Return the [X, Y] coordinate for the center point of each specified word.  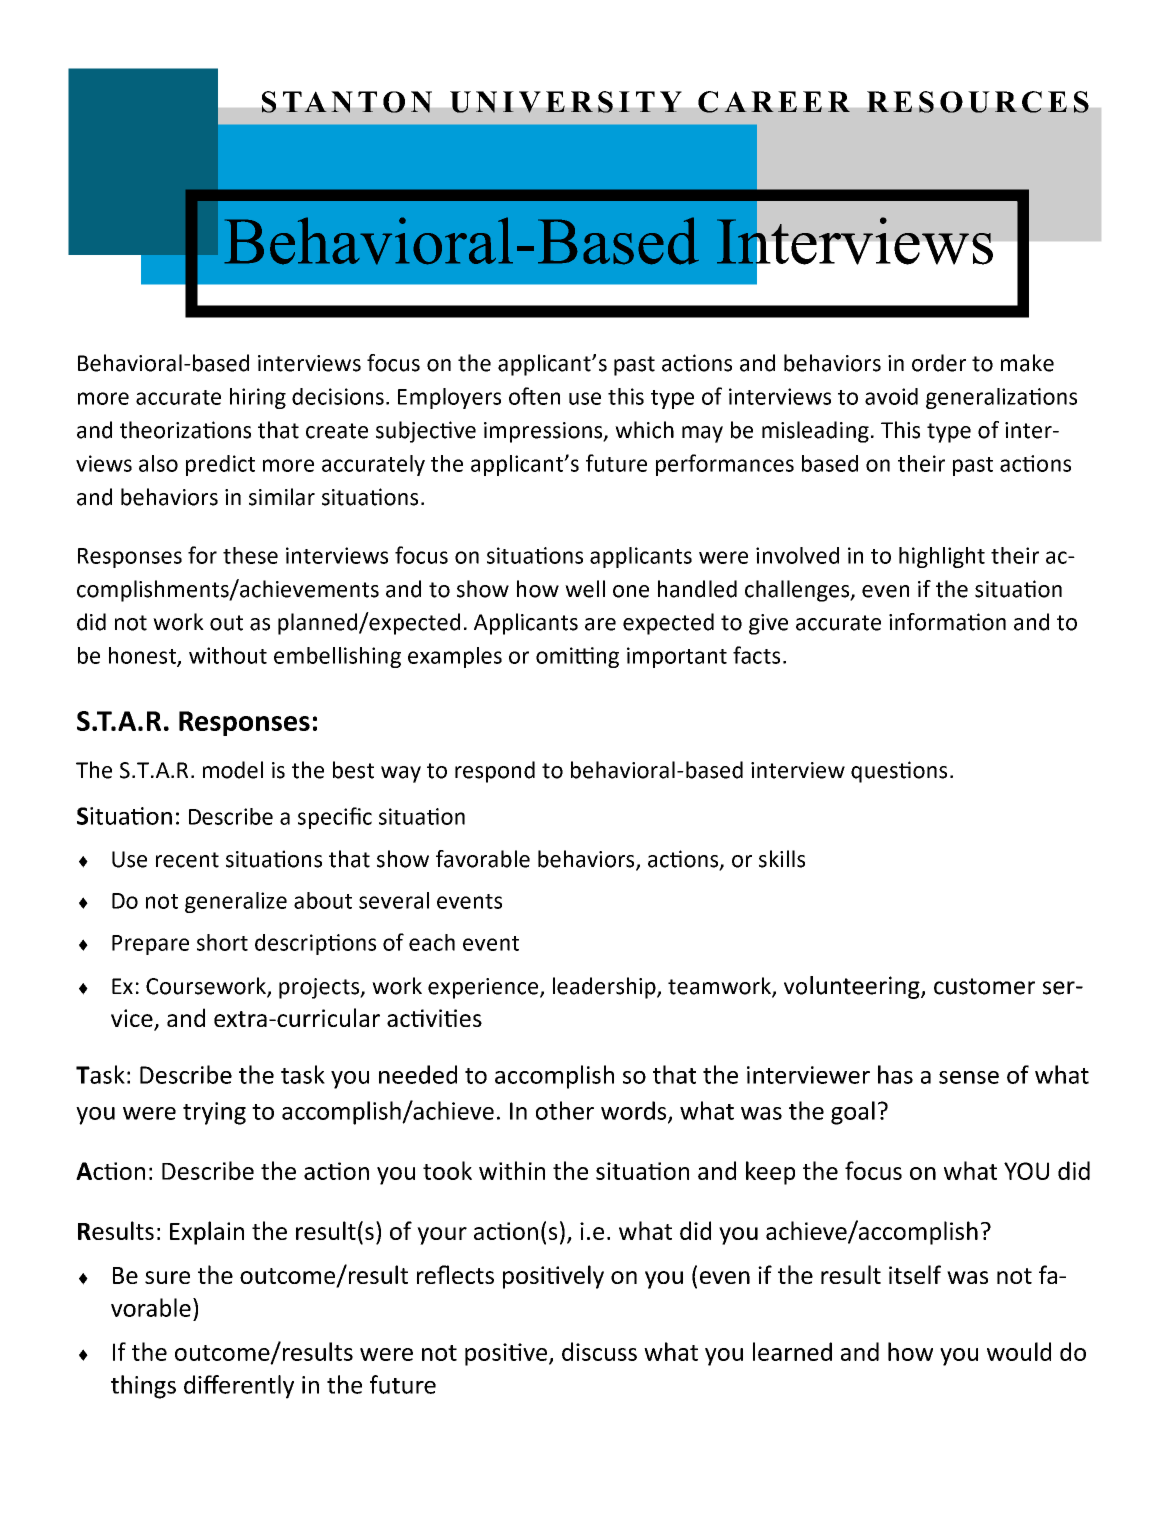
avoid [891, 396]
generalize [236, 902]
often [534, 396]
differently [239, 1387]
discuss [599, 1351]
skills [782, 859]
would [1019, 1351]
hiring [258, 398]
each [432, 942]
